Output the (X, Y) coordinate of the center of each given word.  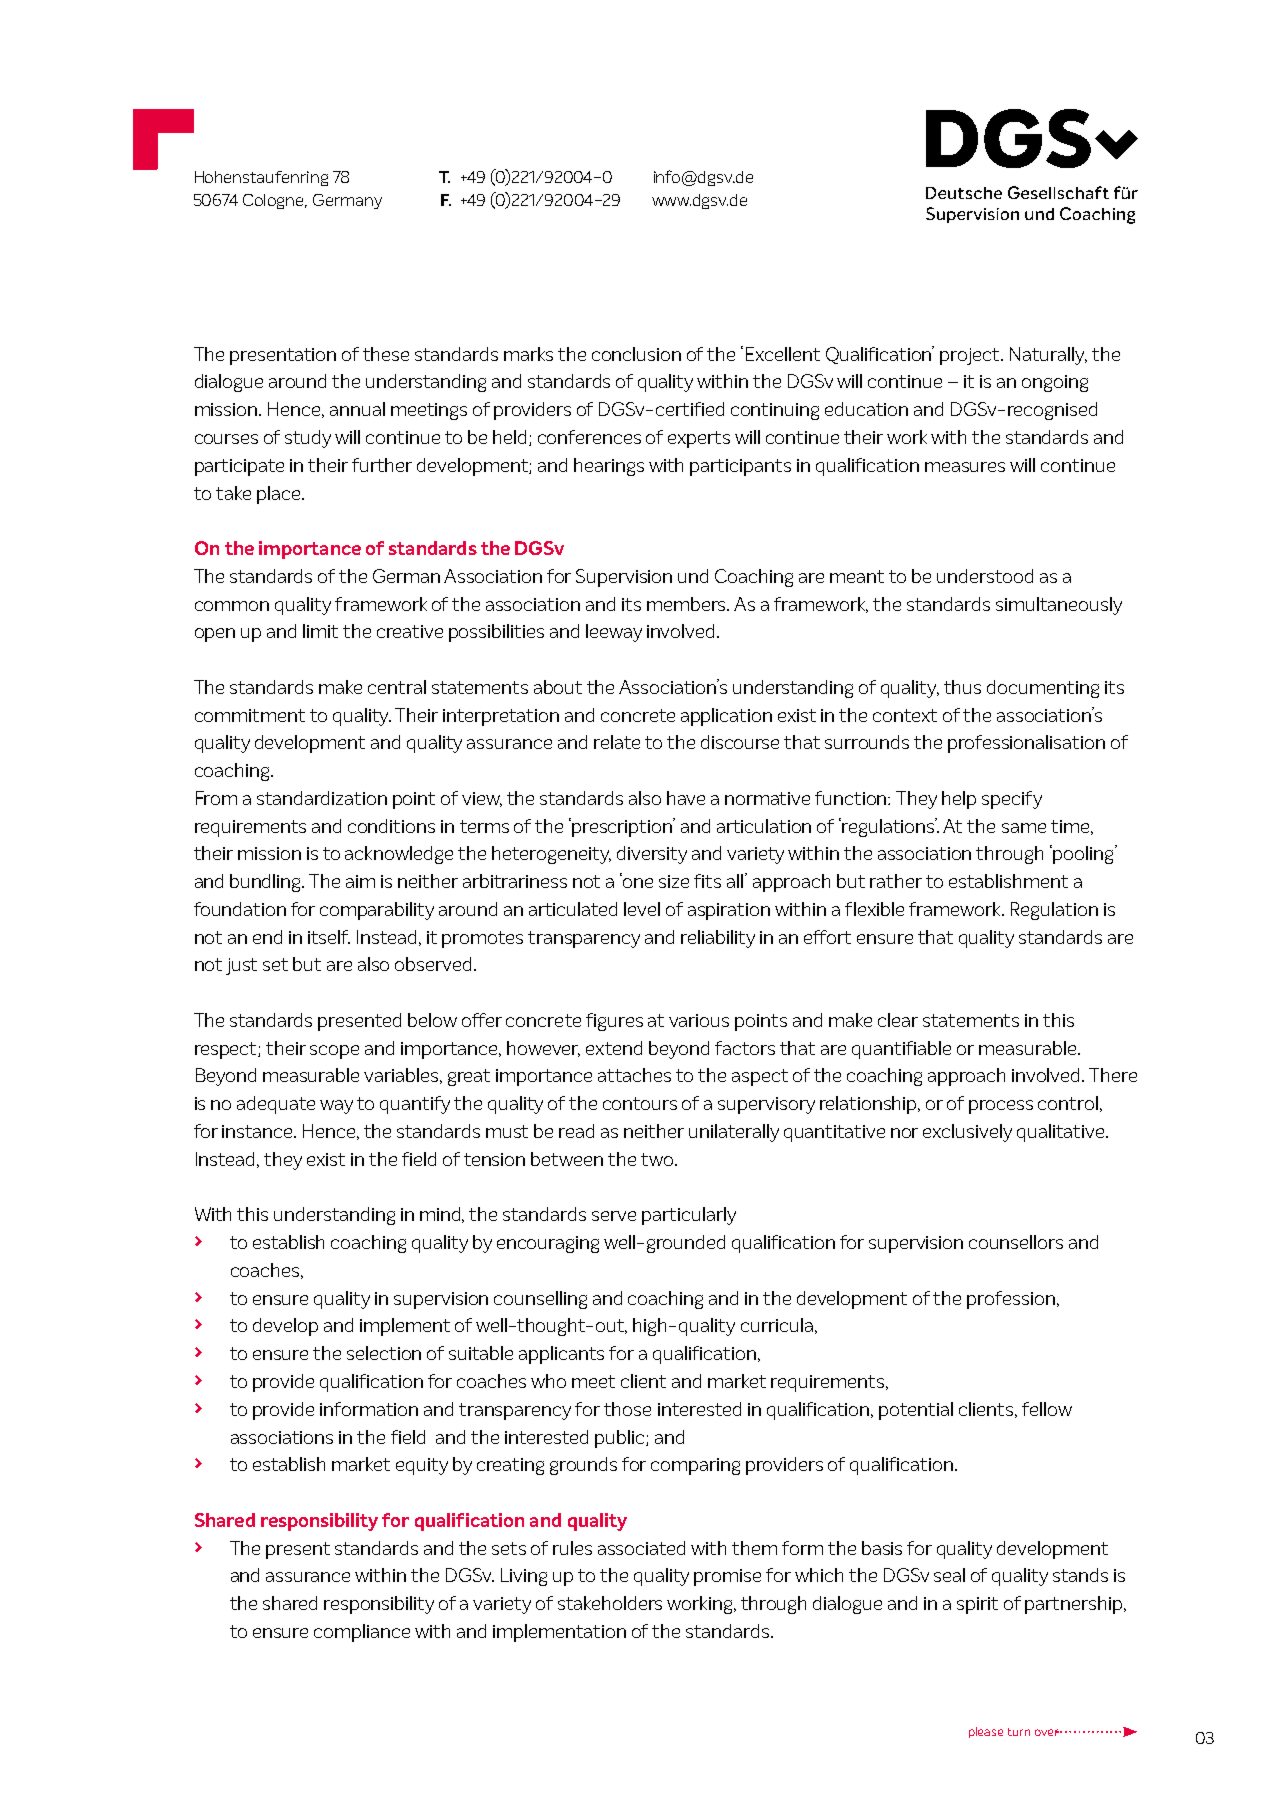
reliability (718, 939)
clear (898, 1020)
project (971, 356)
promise (727, 1577)
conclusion (636, 354)
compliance (362, 1633)
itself (329, 937)
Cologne (275, 201)
